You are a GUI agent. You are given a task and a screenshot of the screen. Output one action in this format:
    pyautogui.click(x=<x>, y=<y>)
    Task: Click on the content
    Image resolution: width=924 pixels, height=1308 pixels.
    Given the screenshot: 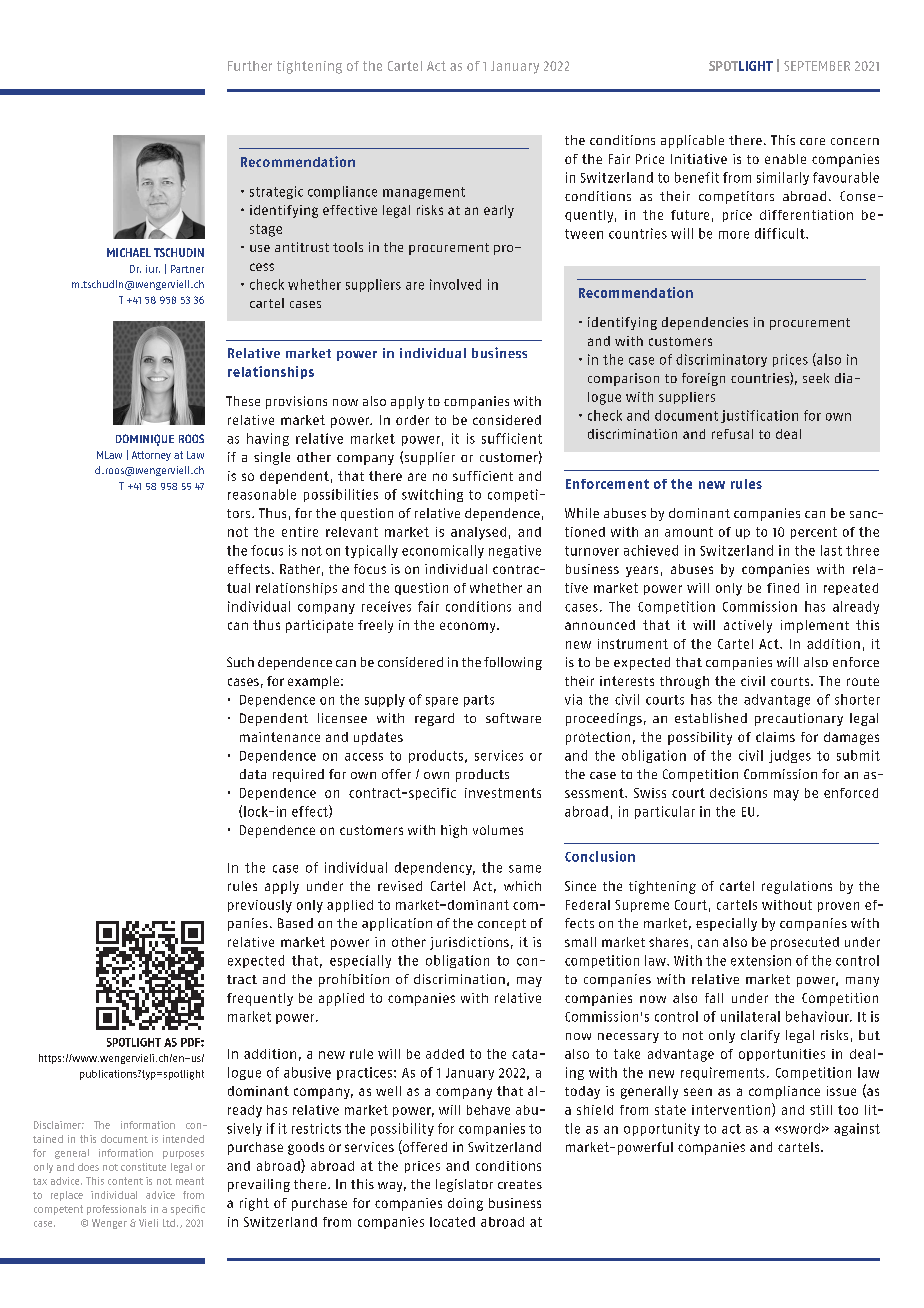 What is the action you would take?
    pyautogui.click(x=125, y=1181)
